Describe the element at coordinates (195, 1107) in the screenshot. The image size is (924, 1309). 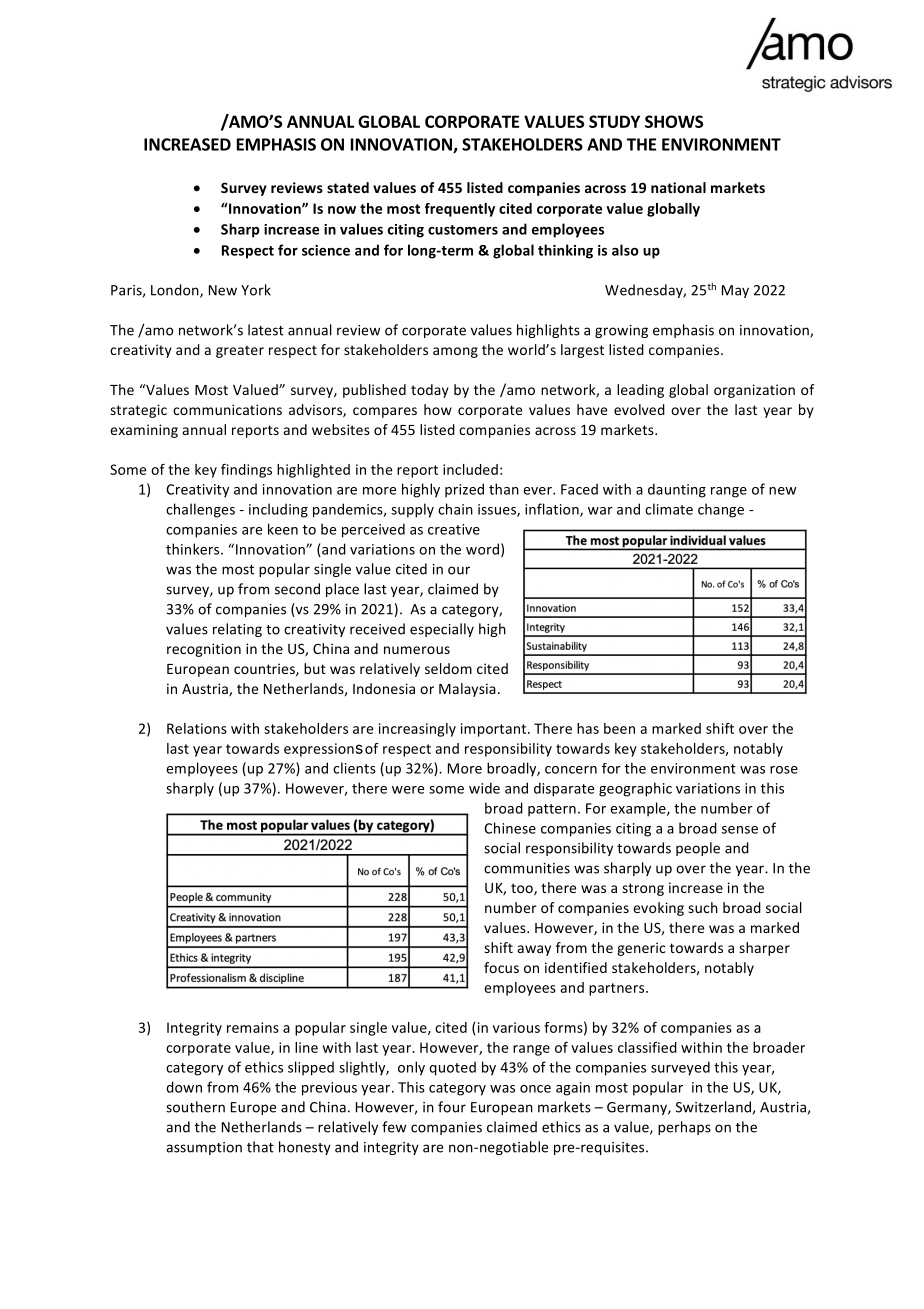
I see `southern` at that location.
